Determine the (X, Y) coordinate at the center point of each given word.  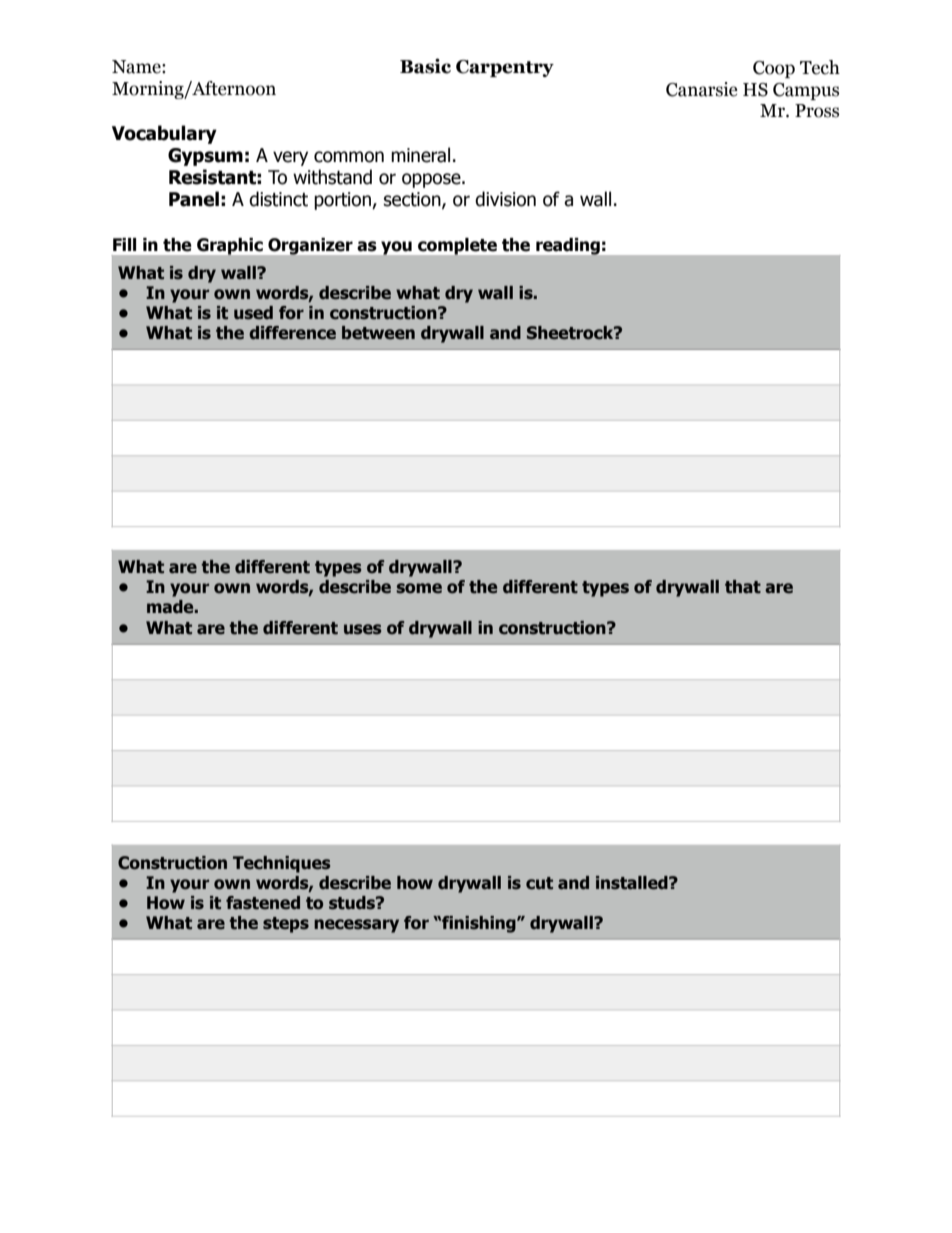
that (743, 587)
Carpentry (505, 68)
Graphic (230, 246)
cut (539, 883)
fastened (263, 903)
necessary (356, 926)
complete (457, 246)
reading (568, 246)
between (378, 333)
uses (362, 629)
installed (633, 883)
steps (286, 925)
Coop (774, 69)
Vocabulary (164, 134)
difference (292, 333)
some (419, 588)
